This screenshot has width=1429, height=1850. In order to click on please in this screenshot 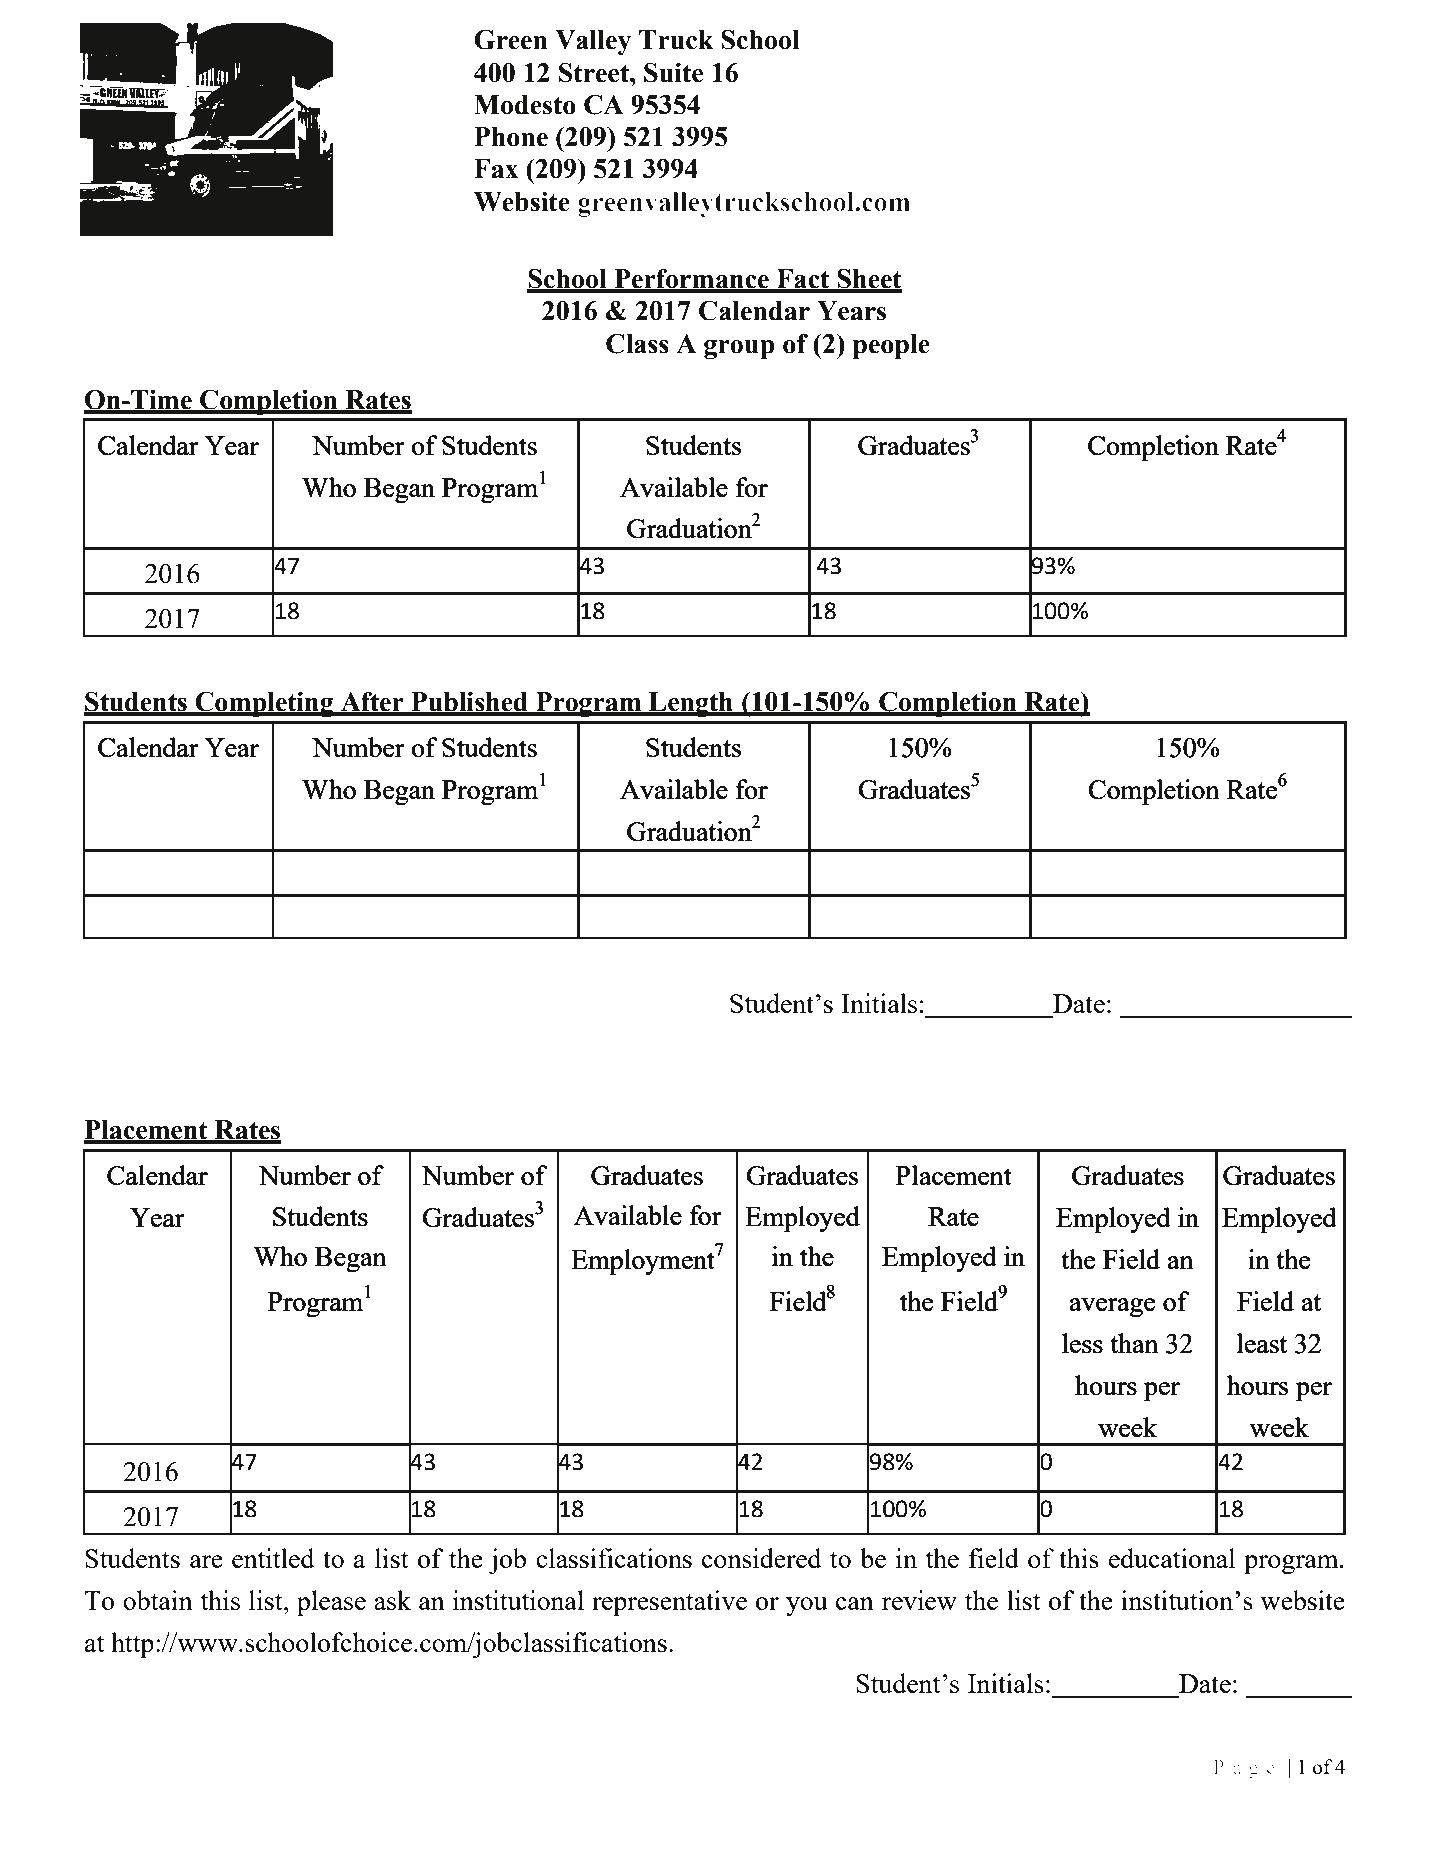, I will do `click(331, 1603)`.
